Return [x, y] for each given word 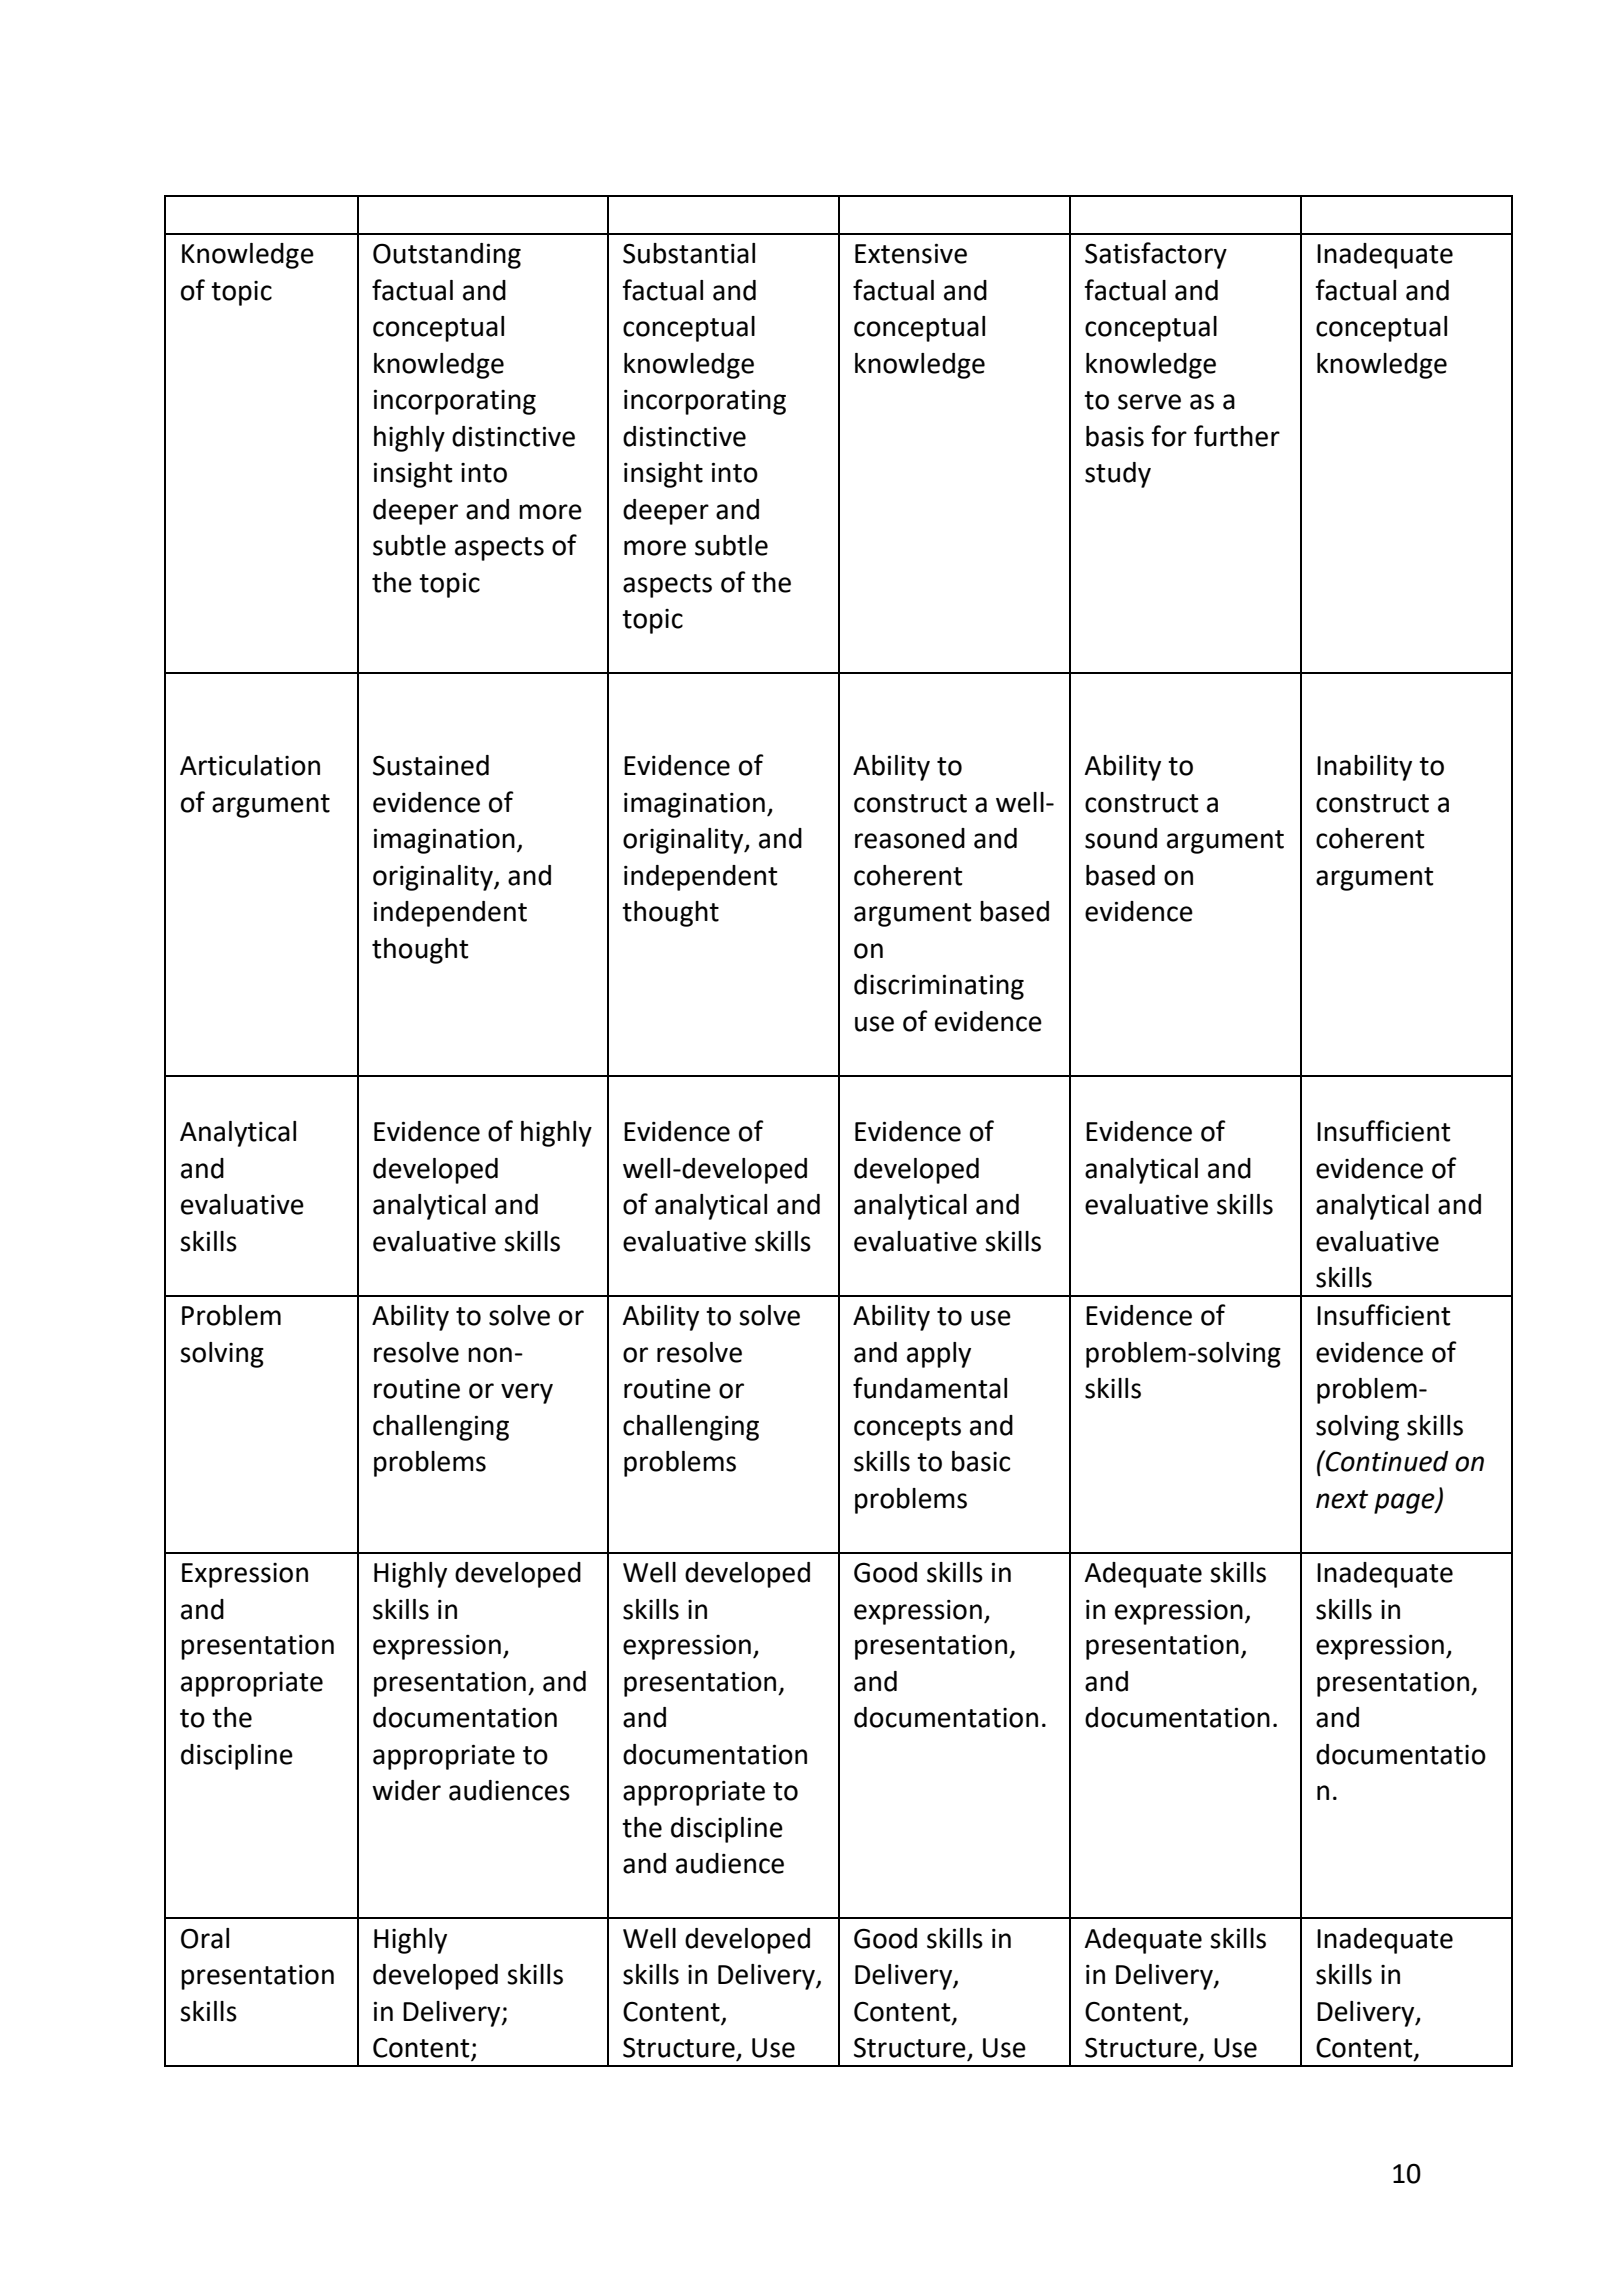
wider [406, 1790]
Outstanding [447, 256]
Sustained [431, 765]
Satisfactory [1156, 255]
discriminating [939, 987]
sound [1121, 838]
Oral [205, 1938]
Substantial [689, 253]
